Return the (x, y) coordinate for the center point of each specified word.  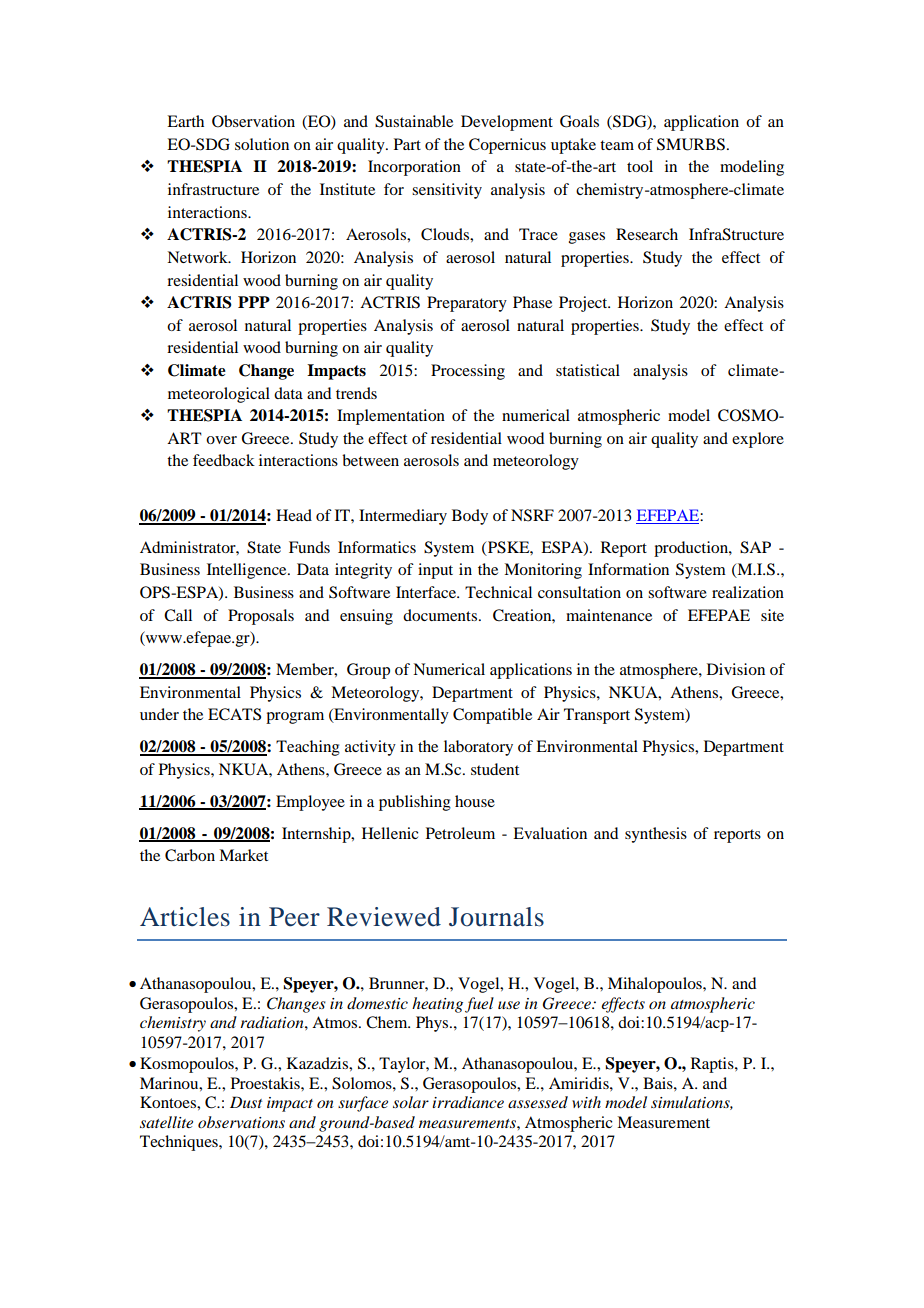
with (586, 1102)
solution (262, 144)
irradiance (468, 1102)
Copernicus (507, 146)
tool (640, 166)
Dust (246, 1102)
